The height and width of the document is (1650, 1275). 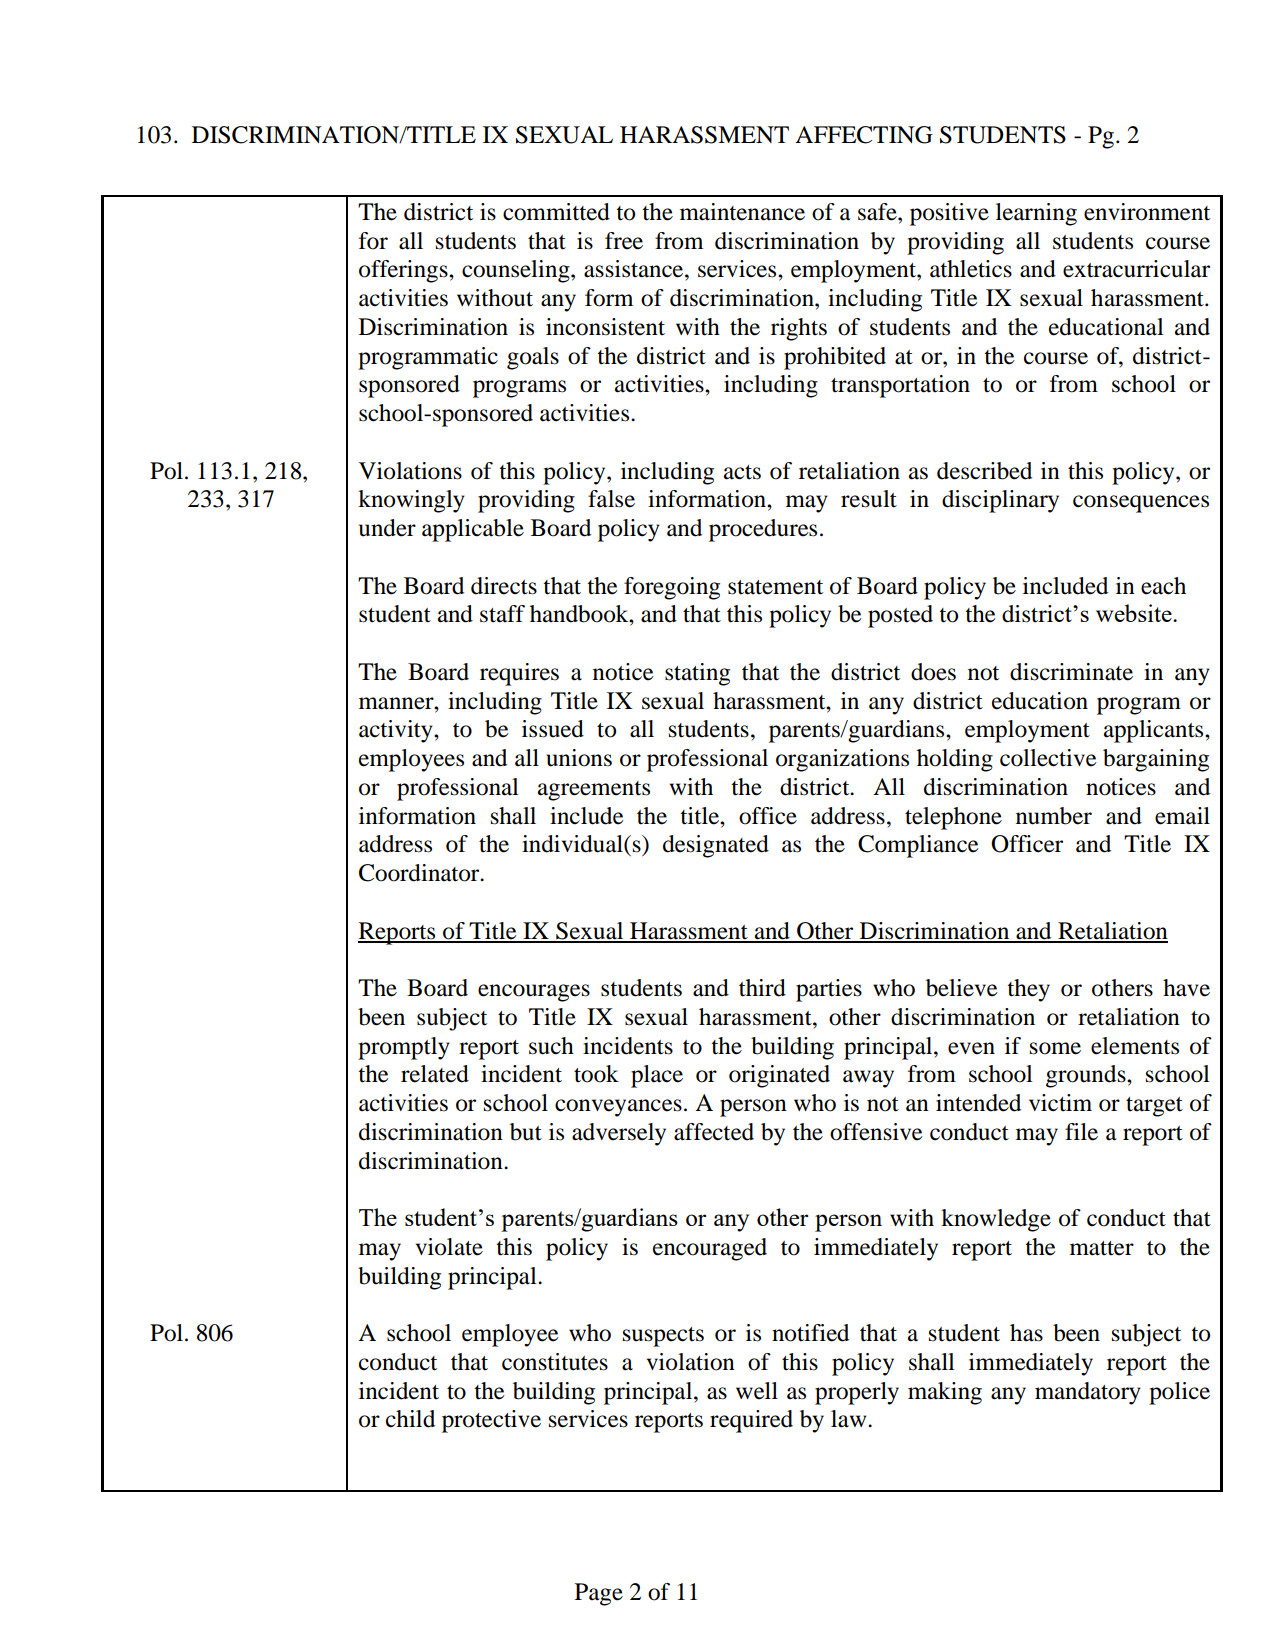 I want to click on number, so click(x=1054, y=816).
